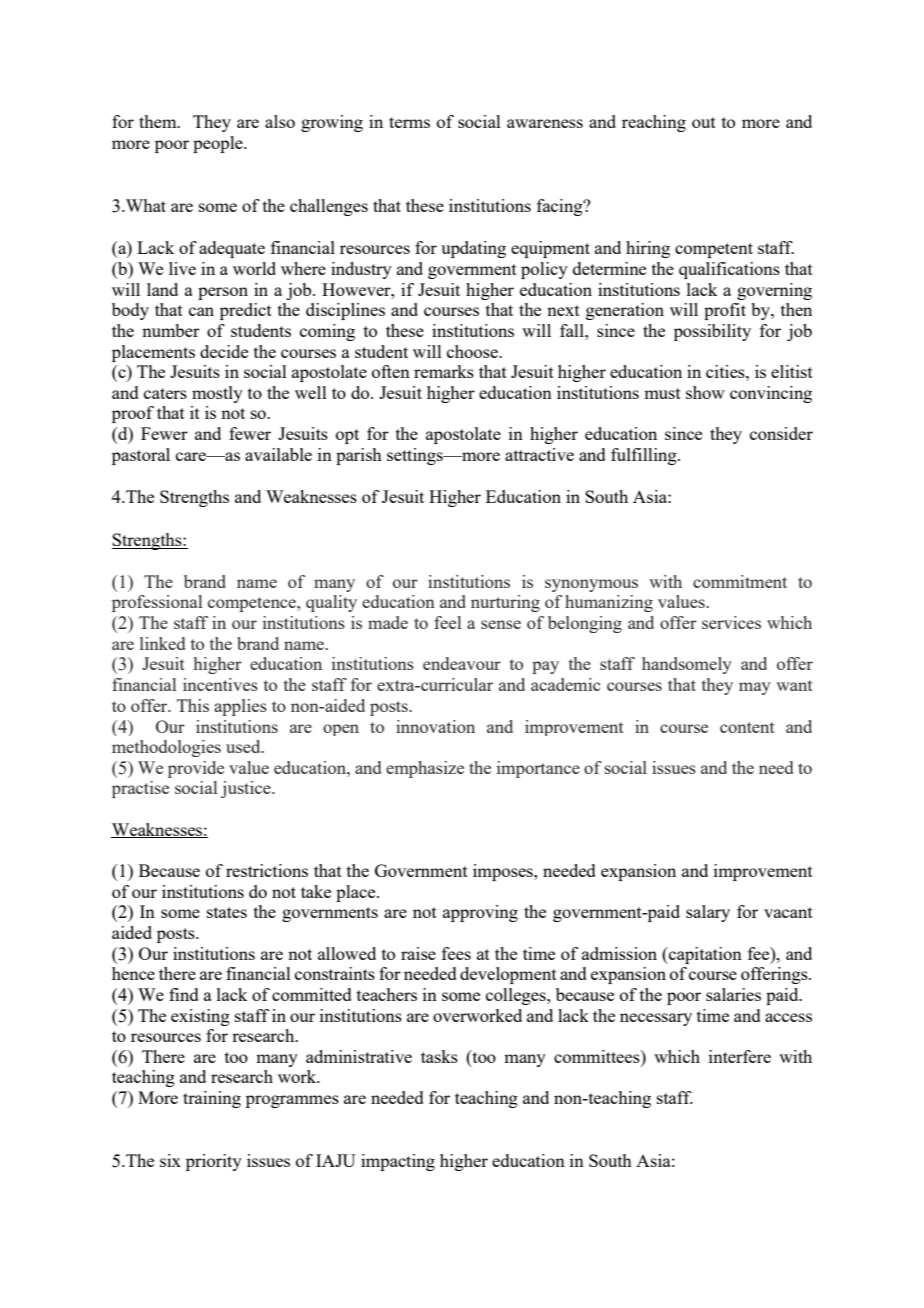 Image resolution: width=924 pixels, height=1308 pixels. I want to click on fulfilling, so click(645, 456).
